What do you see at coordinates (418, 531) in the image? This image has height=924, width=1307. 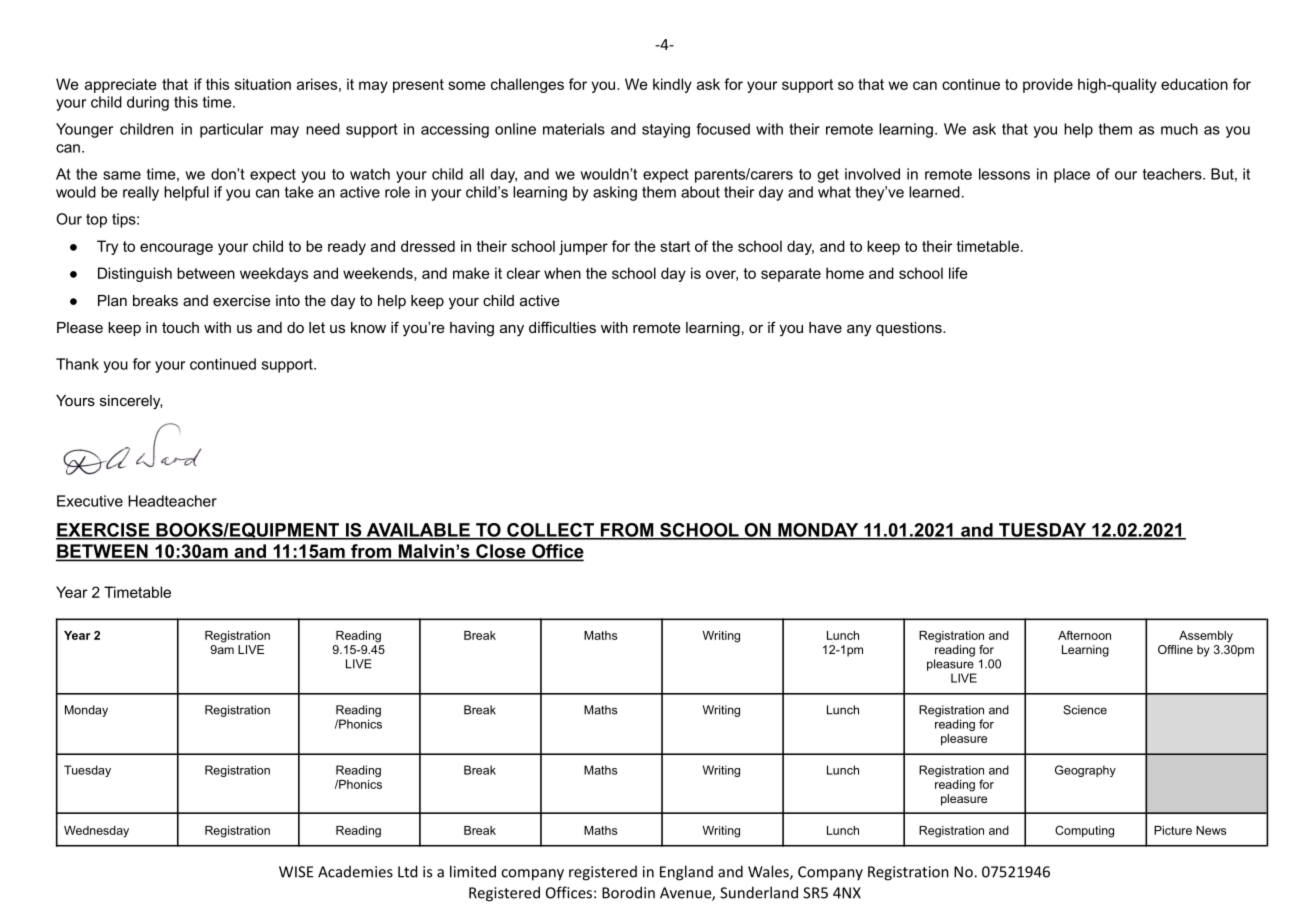 I see `AVAILABLE` at bounding box center [418, 531].
